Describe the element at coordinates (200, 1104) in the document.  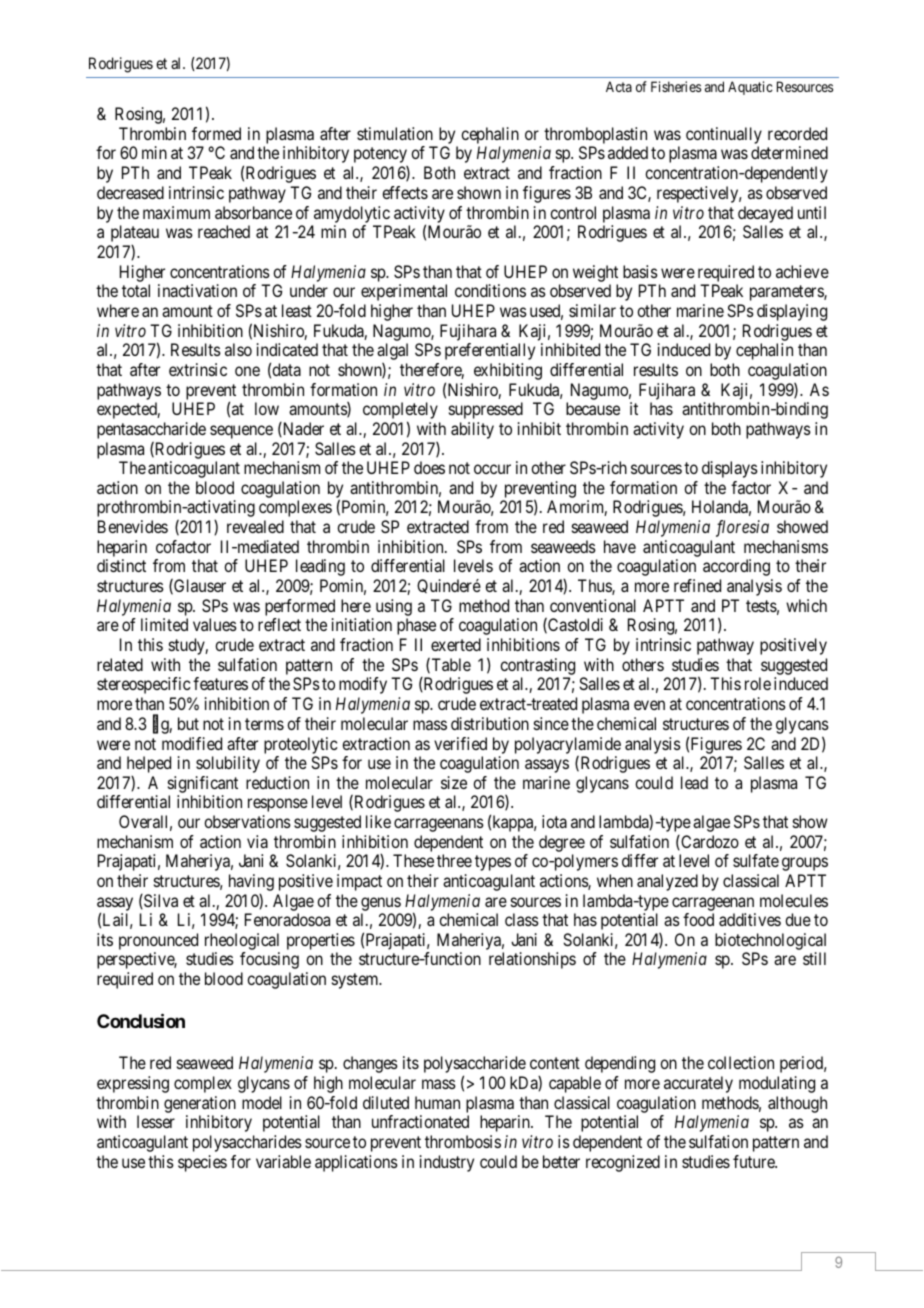
I see `generation` at that location.
